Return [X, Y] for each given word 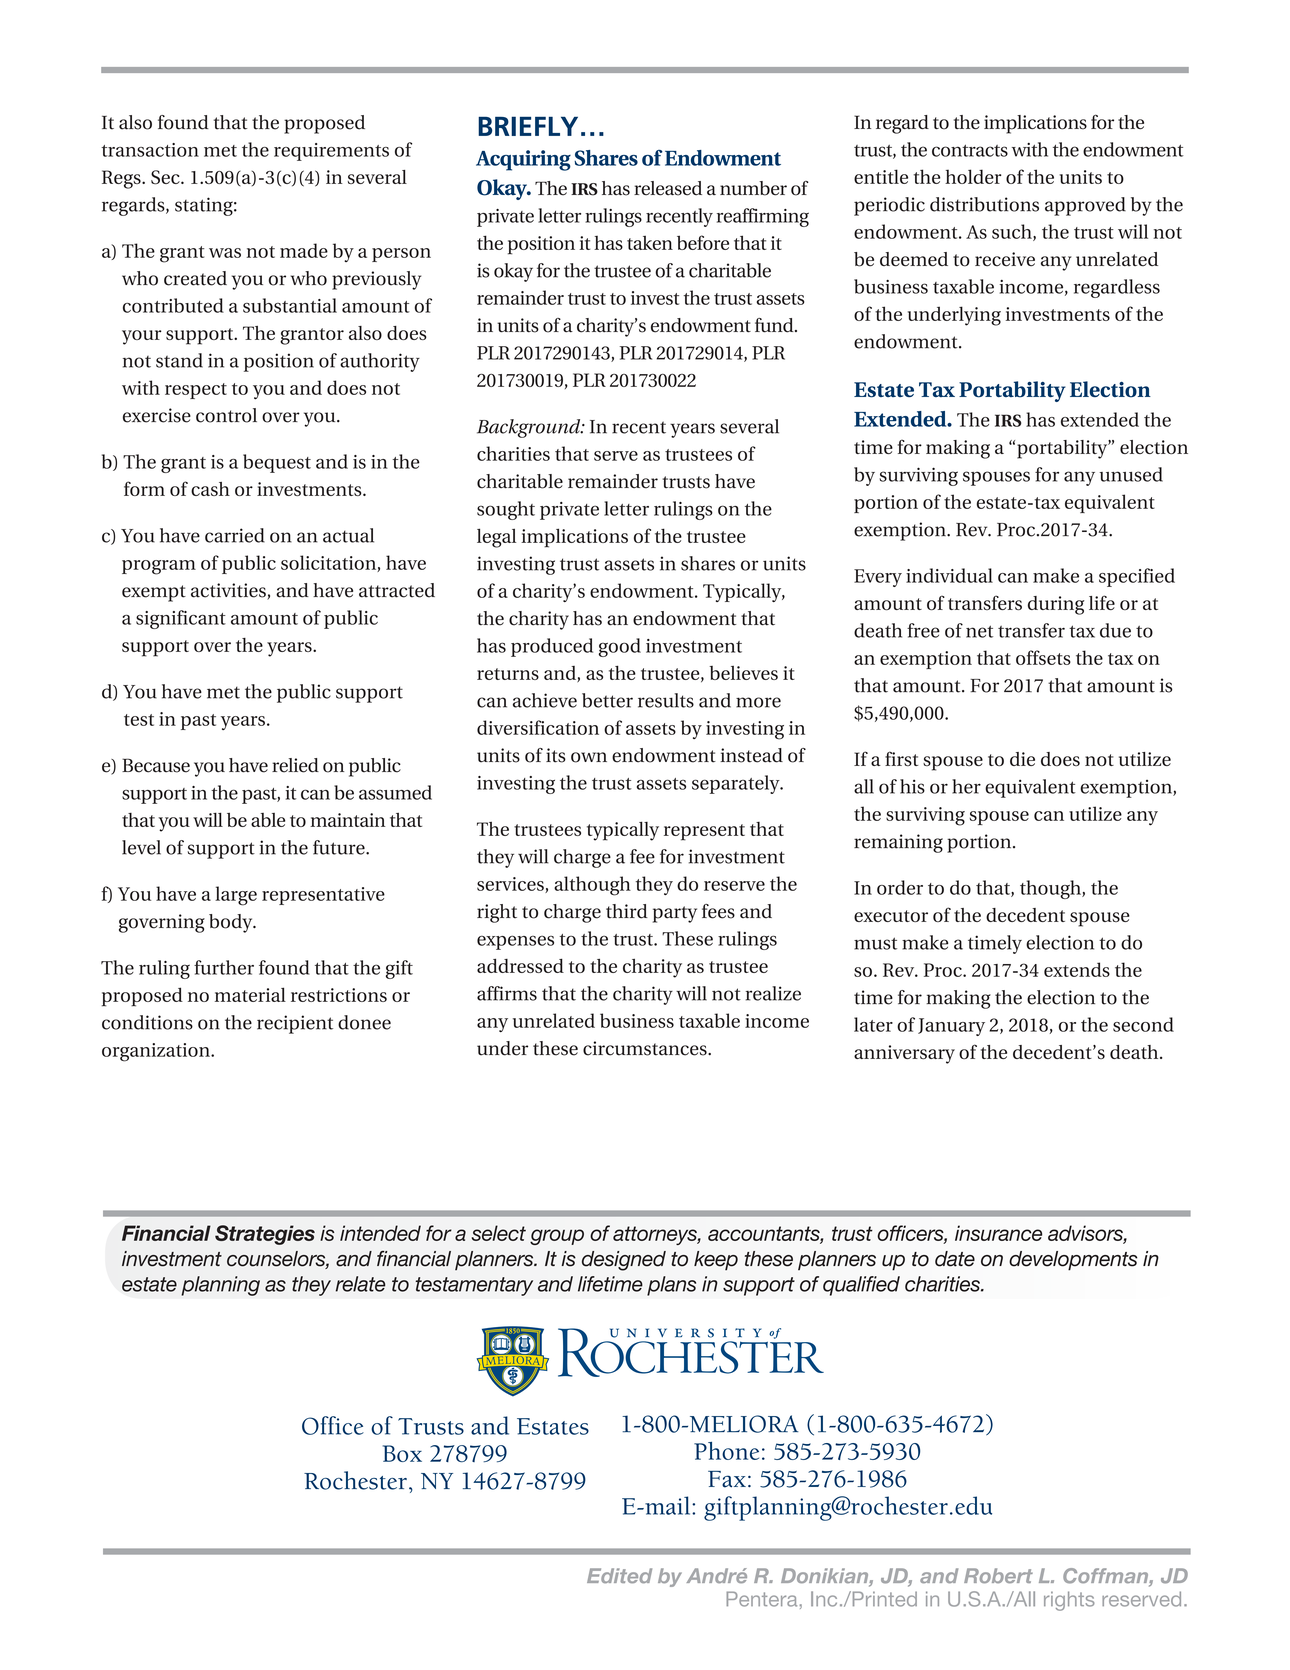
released [668, 188]
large [236, 896]
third [627, 911]
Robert [998, 1575]
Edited [619, 1575]
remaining [898, 843]
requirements [331, 152]
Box [402, 1453]
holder [973, 176]
